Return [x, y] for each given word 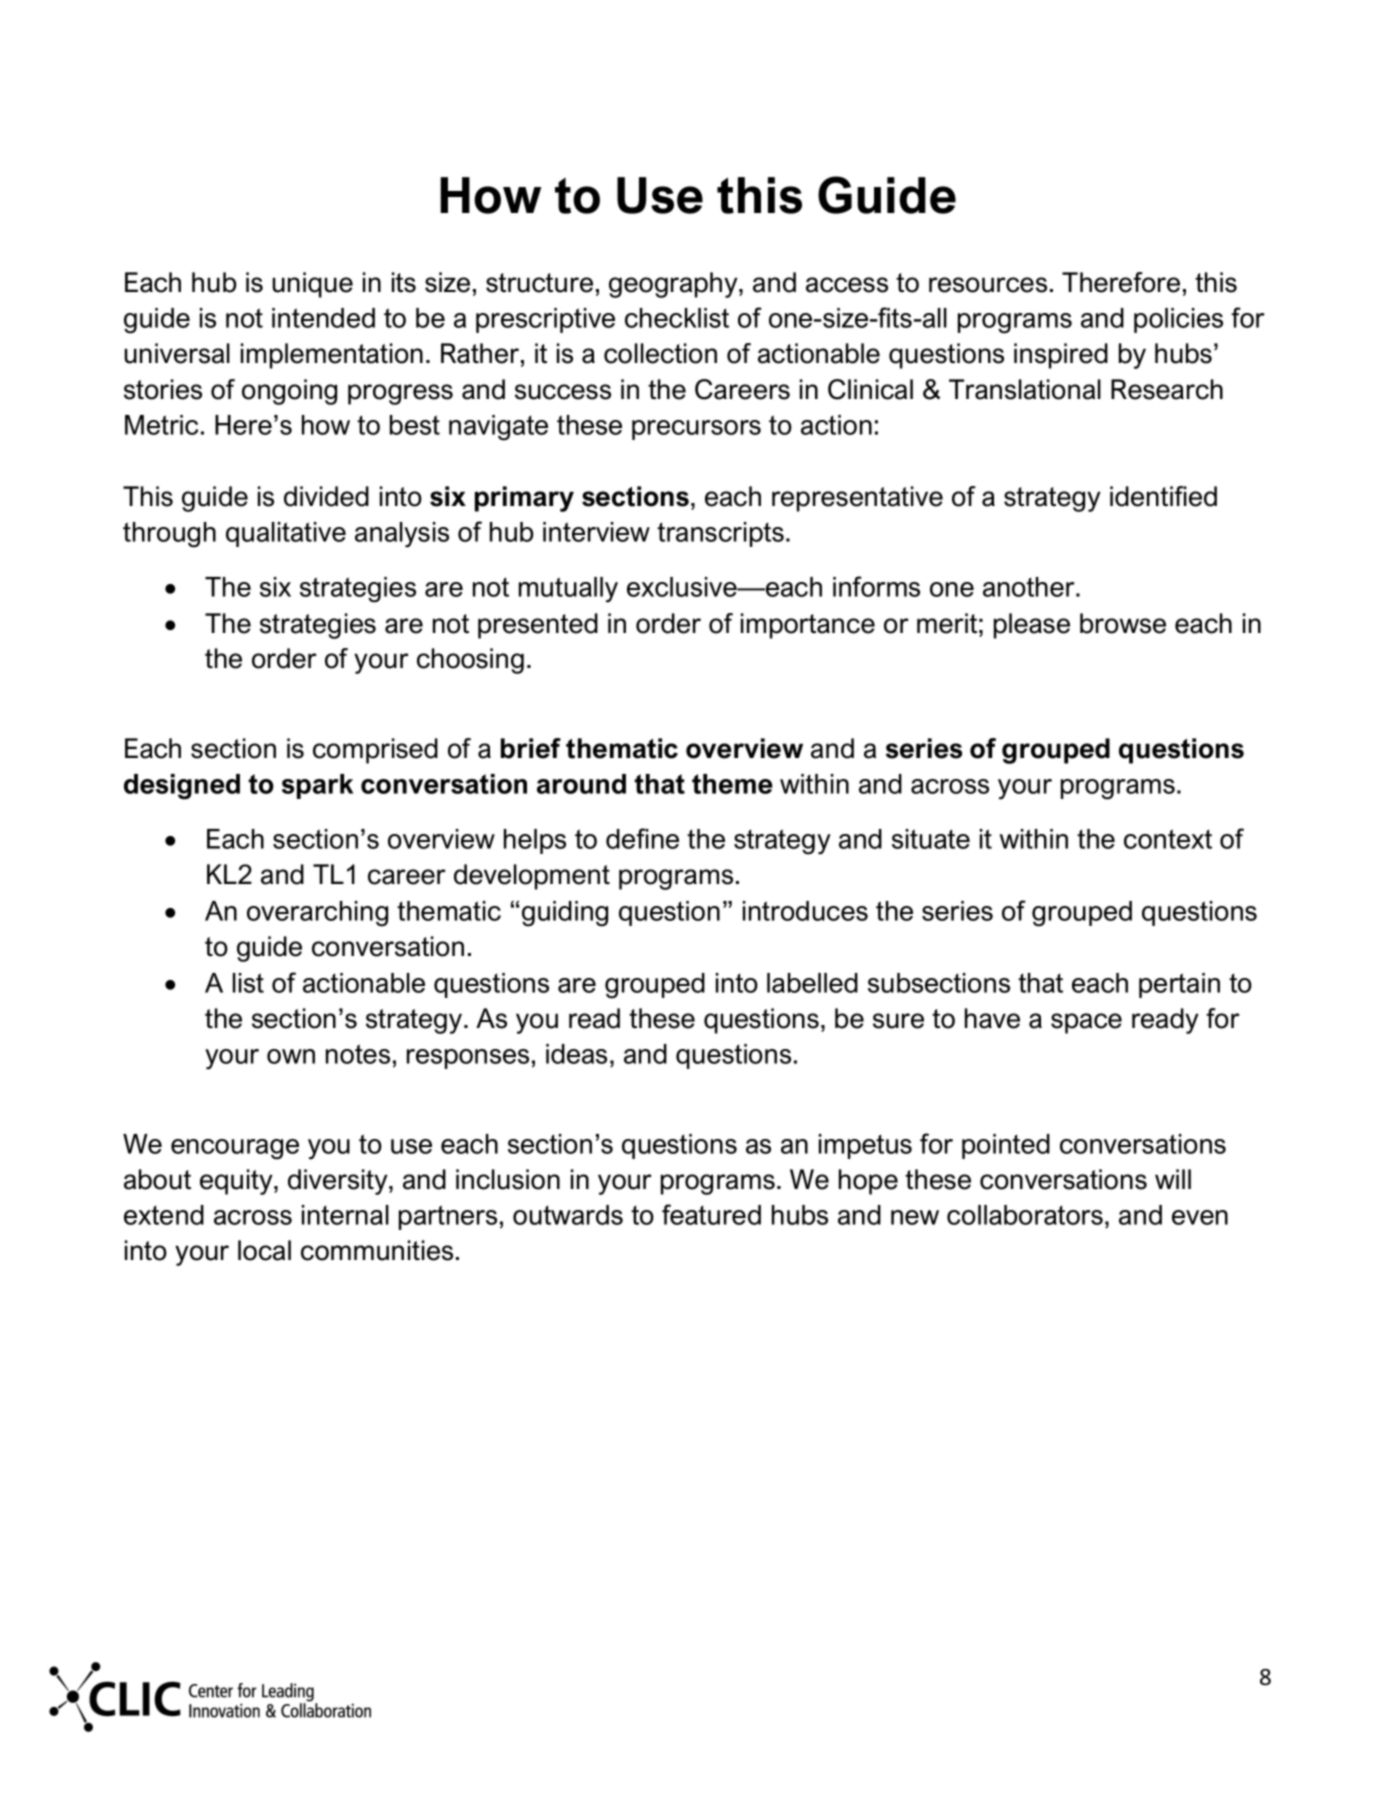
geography [674, 285]
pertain [1179, 985]
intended [323, 318]
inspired [1061, 356]
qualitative [286, 534]
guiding [565, 914]
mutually [568, 590]
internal [345, 1215]
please [1032, 626]
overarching [317, 914]
